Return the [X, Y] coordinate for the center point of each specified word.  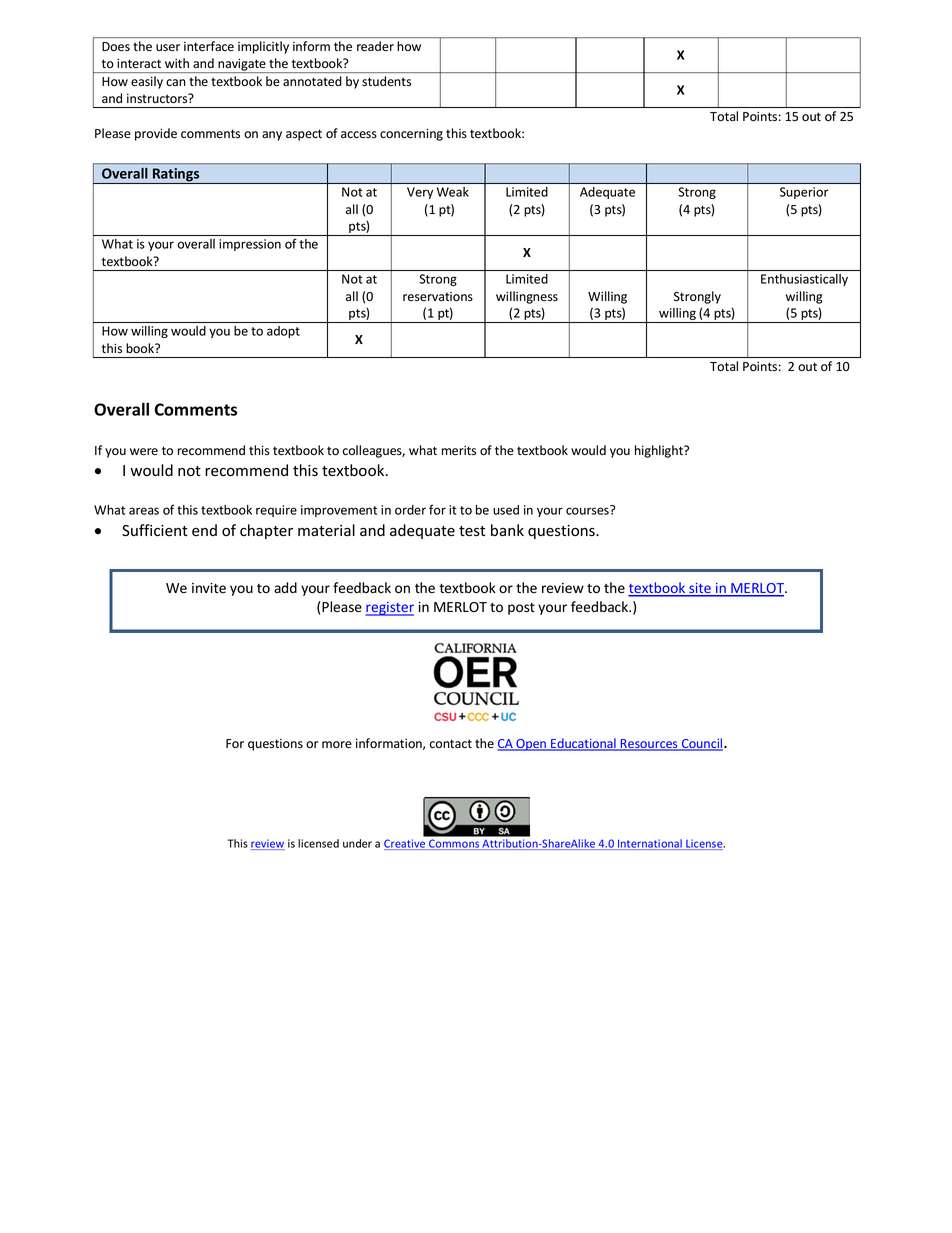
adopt [283, 332]
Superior [804, 193]
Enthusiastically [804, 280]
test [472, 531]
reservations [438, 297]
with [177, 63]
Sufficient [155, 530]
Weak [453, 192]
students [386, 81]
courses [588, 510]
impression [250, 245]
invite [209, 588]
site [700, 589]
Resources [649, 745]
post [521, 609]
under [357, 843]
